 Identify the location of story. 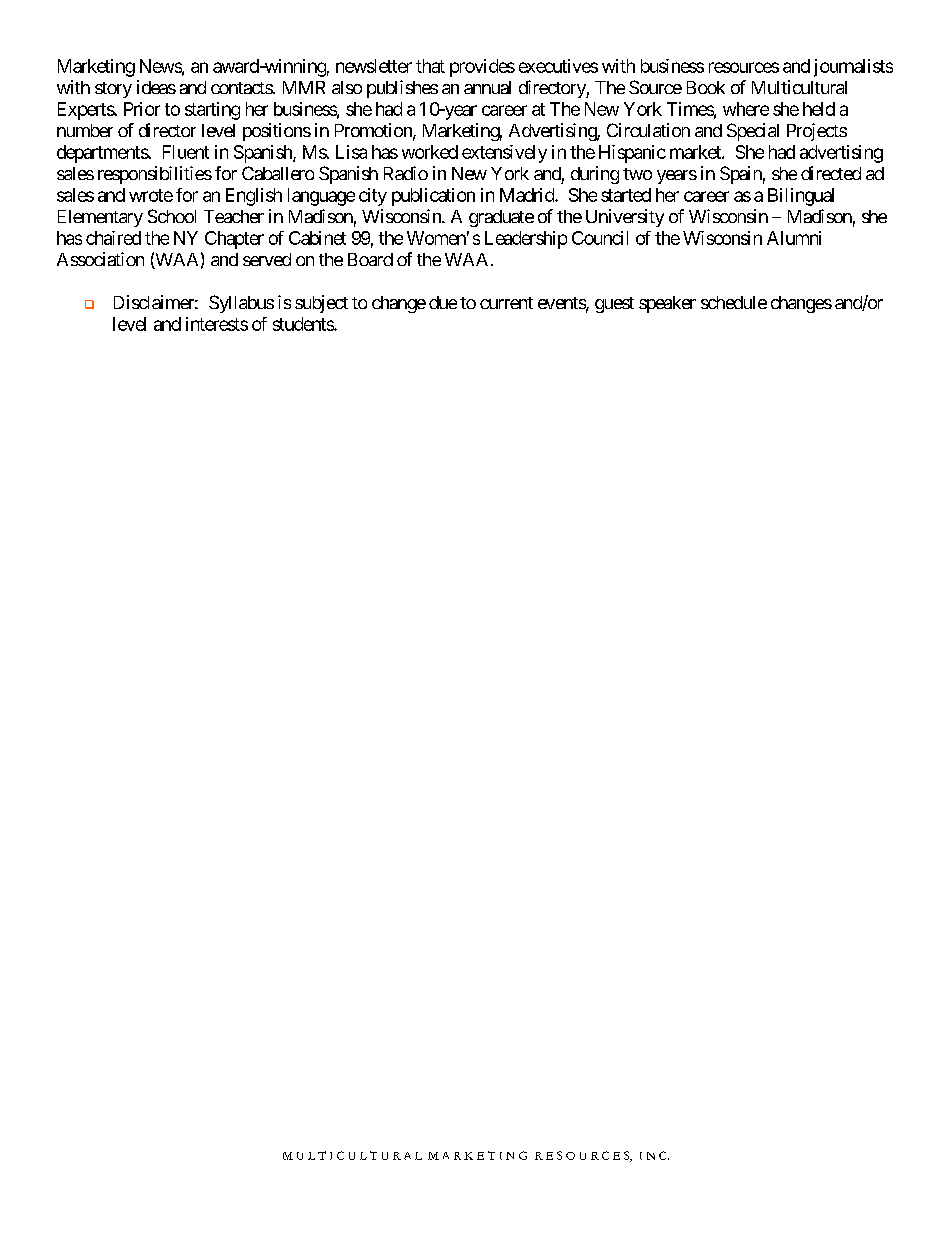
(113, 90).
